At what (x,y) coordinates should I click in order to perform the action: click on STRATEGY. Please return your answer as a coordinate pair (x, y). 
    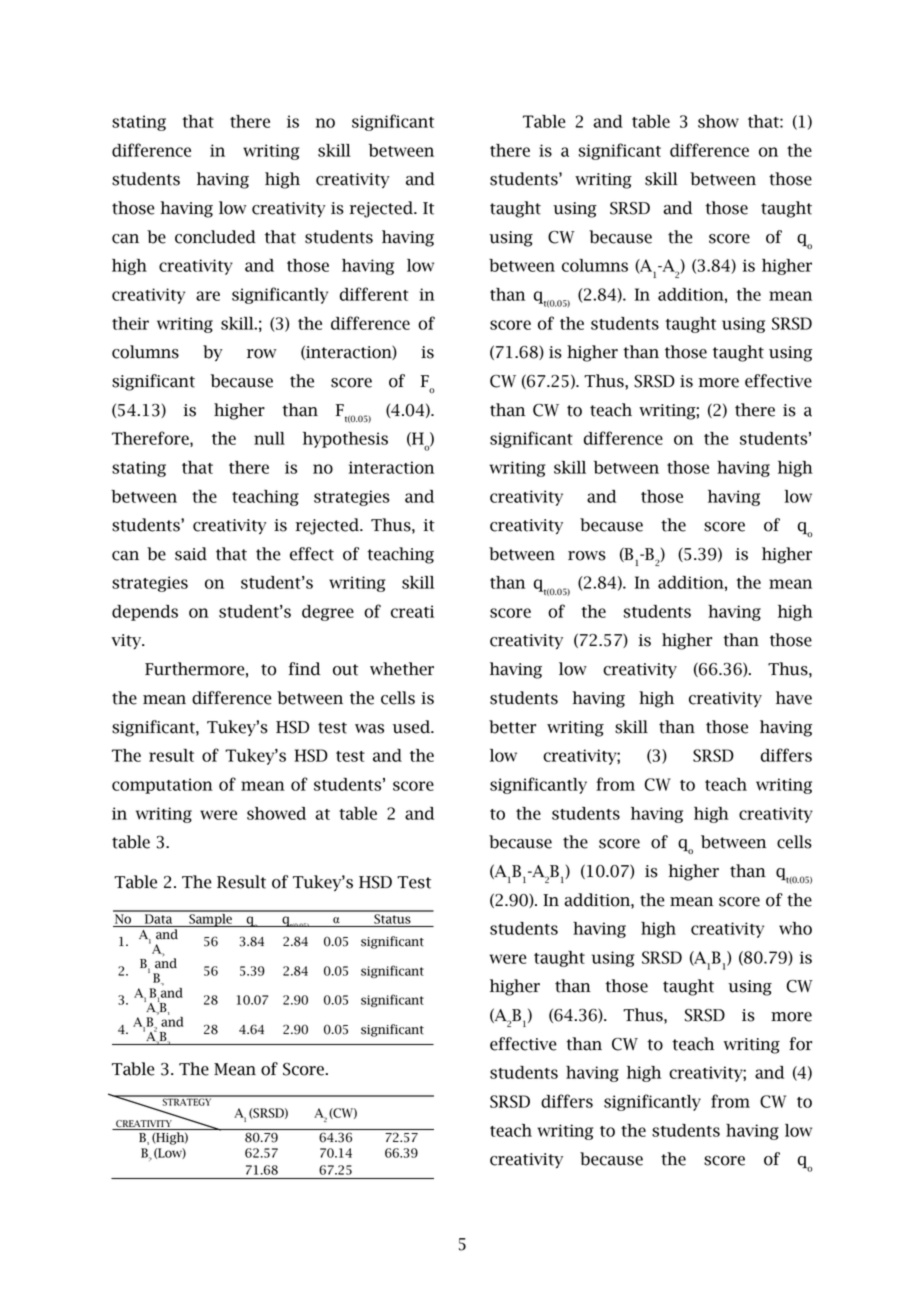
    Looking at the image, I should click on (187, 1101).
